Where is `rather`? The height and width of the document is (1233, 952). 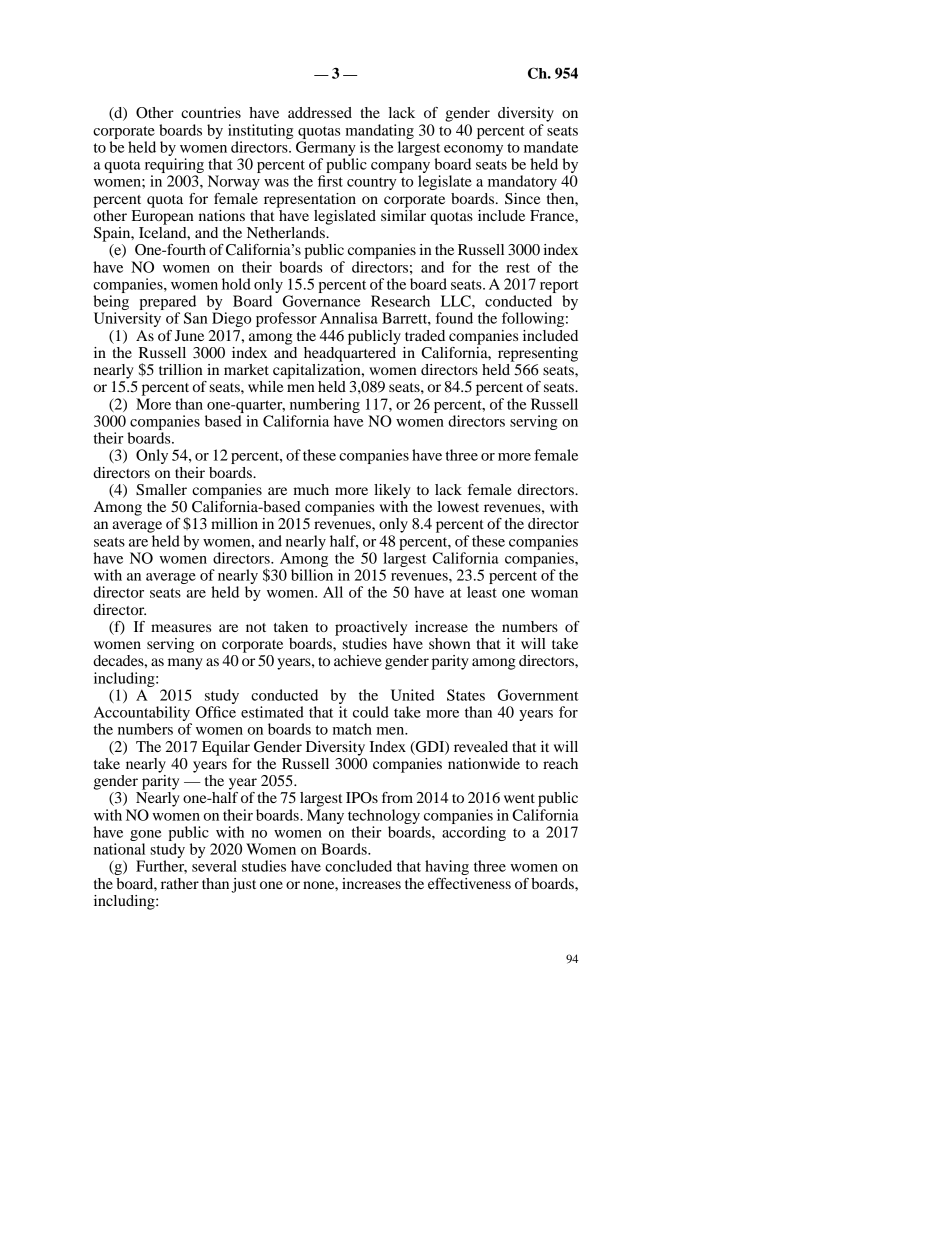
rather is located at coordinates (180, 883).
